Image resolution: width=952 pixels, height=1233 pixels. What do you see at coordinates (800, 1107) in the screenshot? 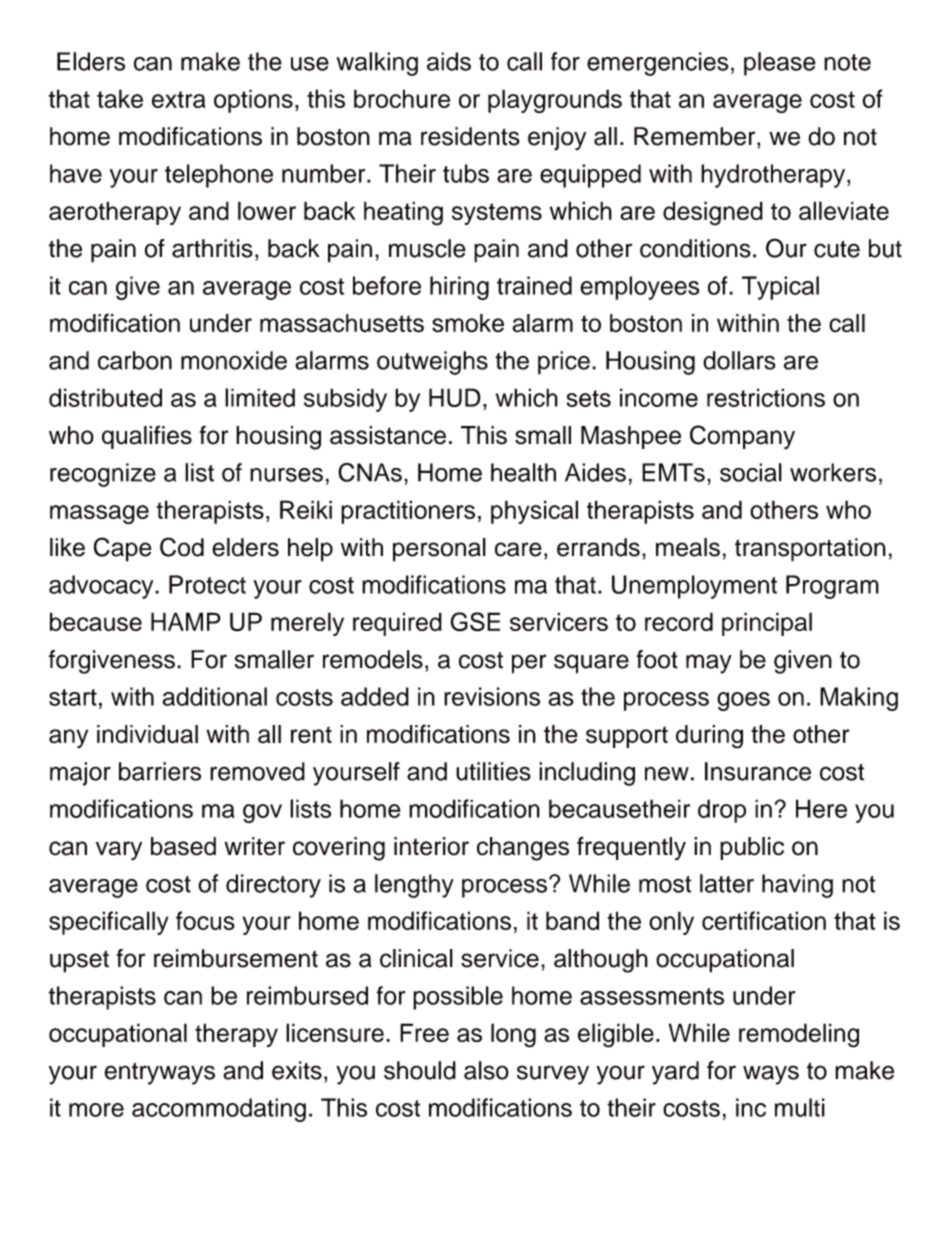
I see `multi` at bounding box center [800, 1107].
